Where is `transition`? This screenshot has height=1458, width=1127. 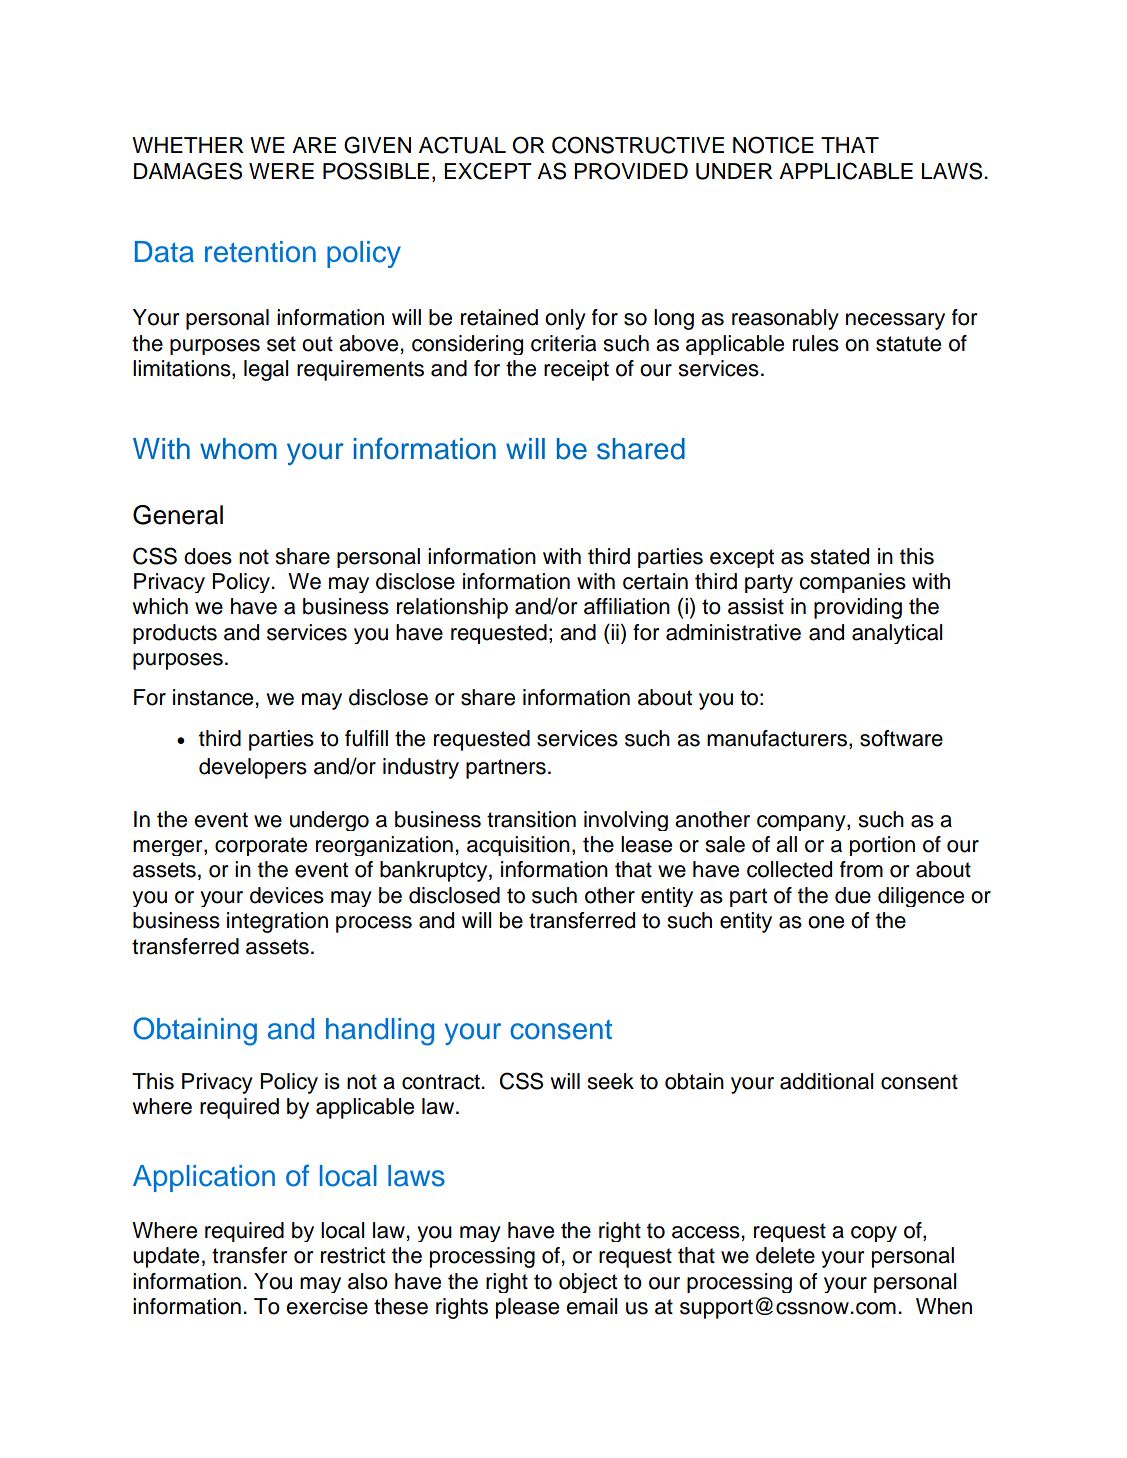 transition is located at coordinates (531, 819).
